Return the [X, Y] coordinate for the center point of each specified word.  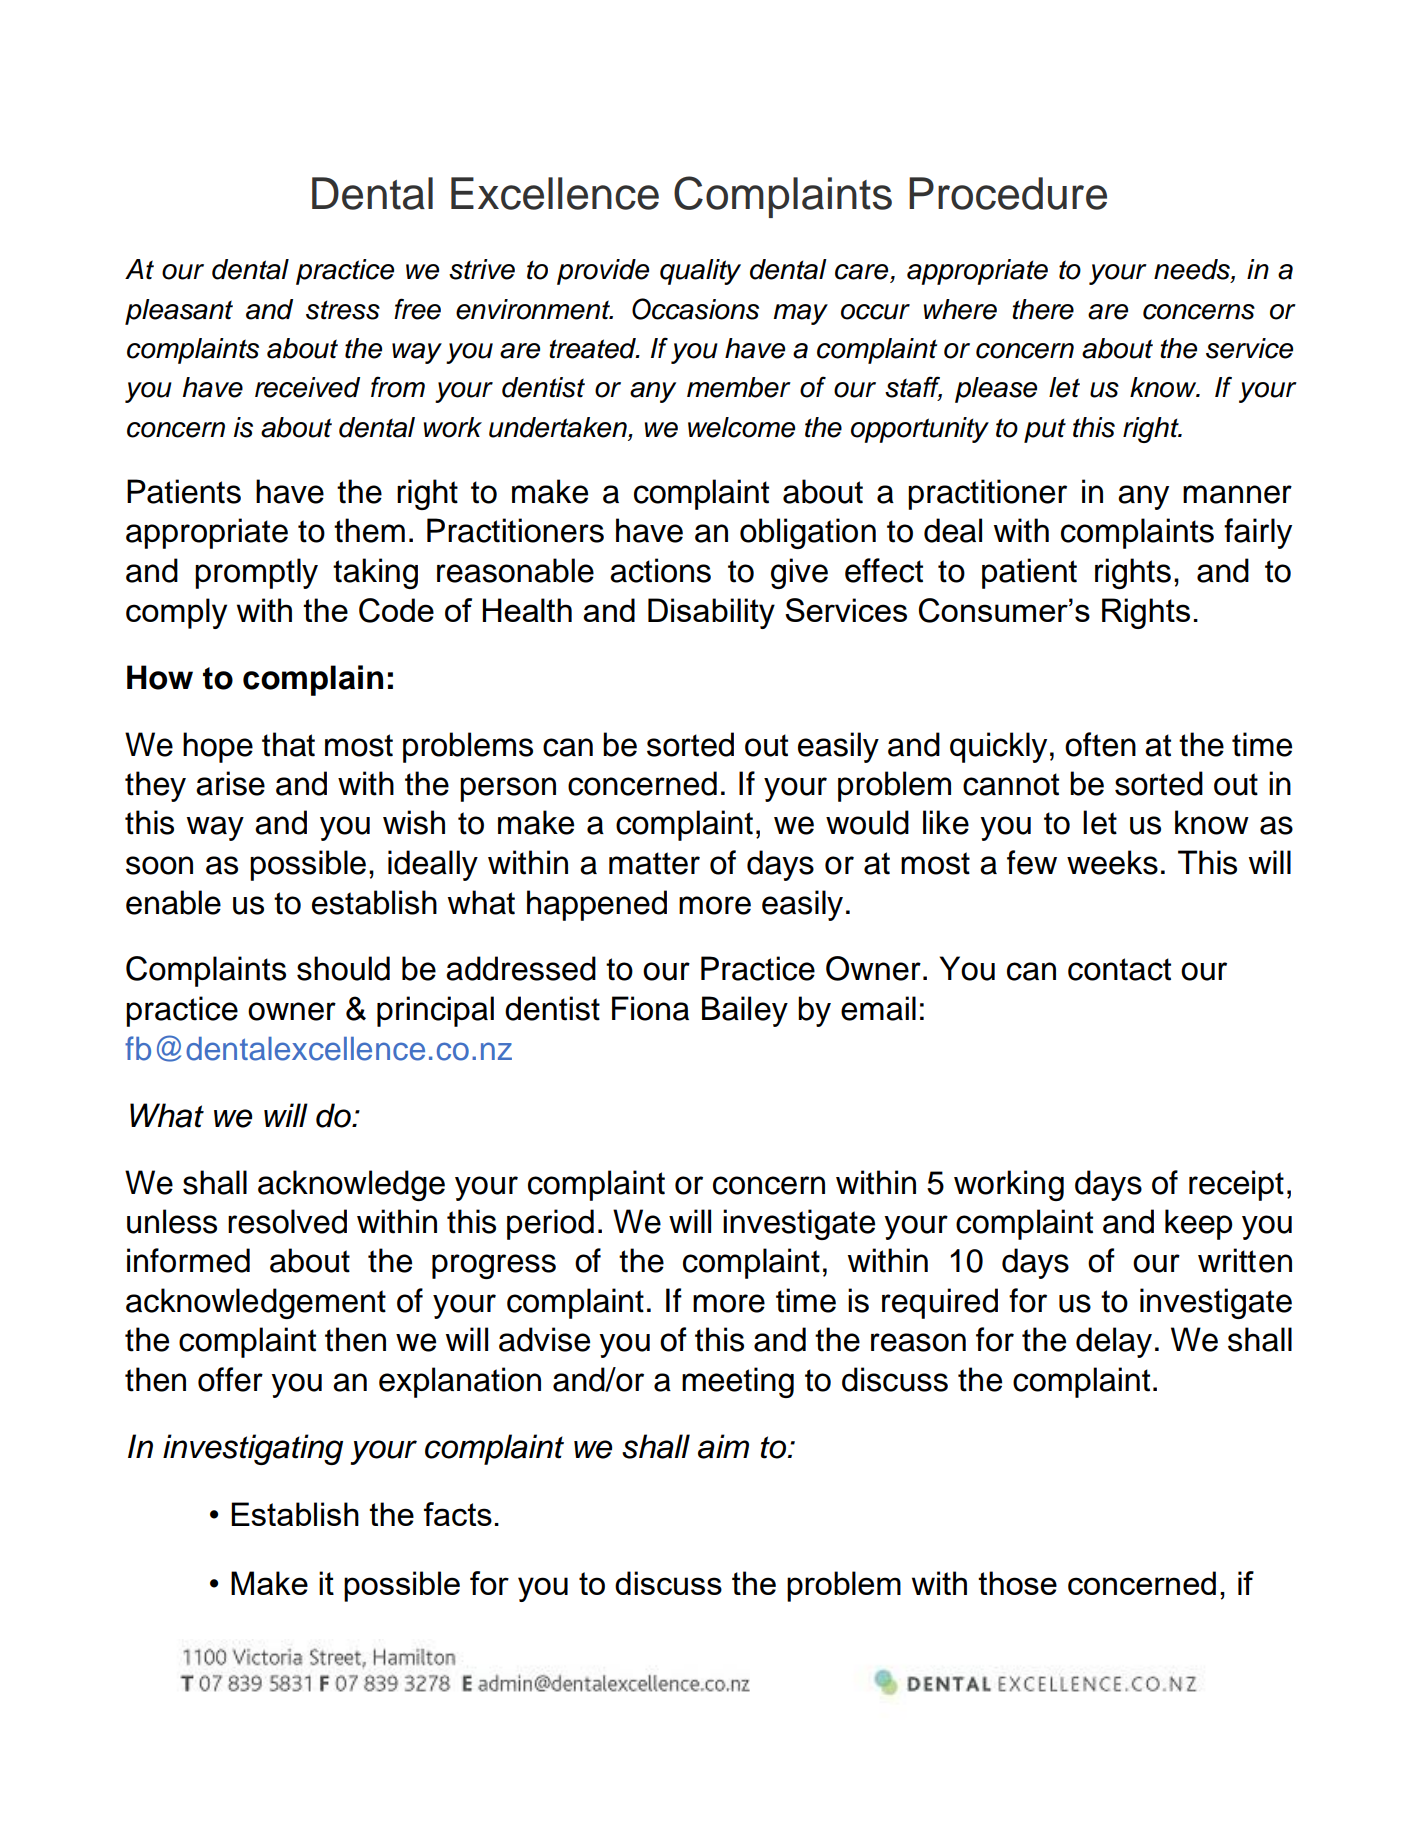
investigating [253, 1449]
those [1017, 1583]
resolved [287, 1221]
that [288, 744]
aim [723, 1446]
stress [343, 310]
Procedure [1008, 193]
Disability [711, 613]
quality [700, 272]
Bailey [745, 1011]
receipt [1236, 1185]
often [1100, 744]
